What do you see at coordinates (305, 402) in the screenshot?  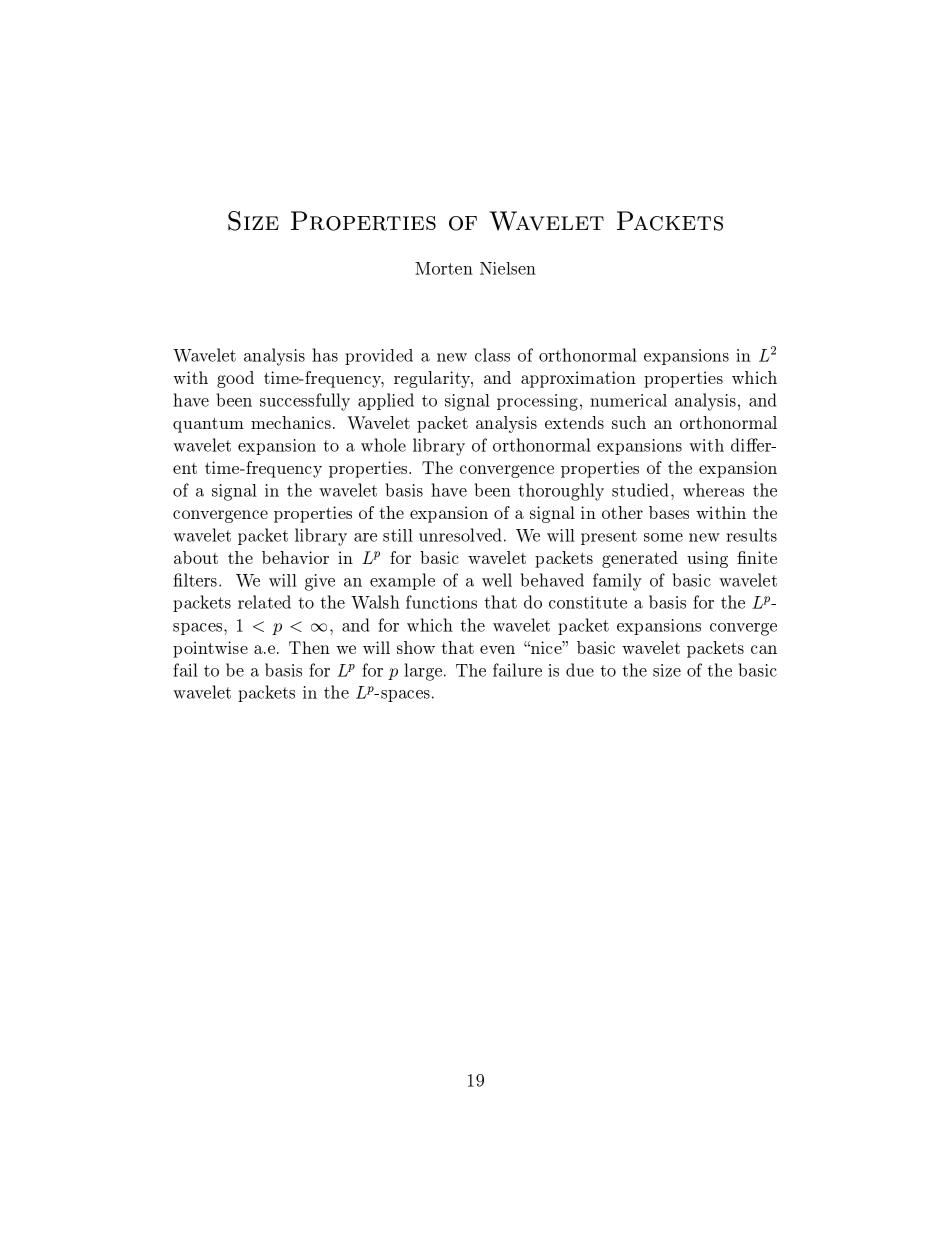 I see `successfully` at bounding box center [305, 402].
